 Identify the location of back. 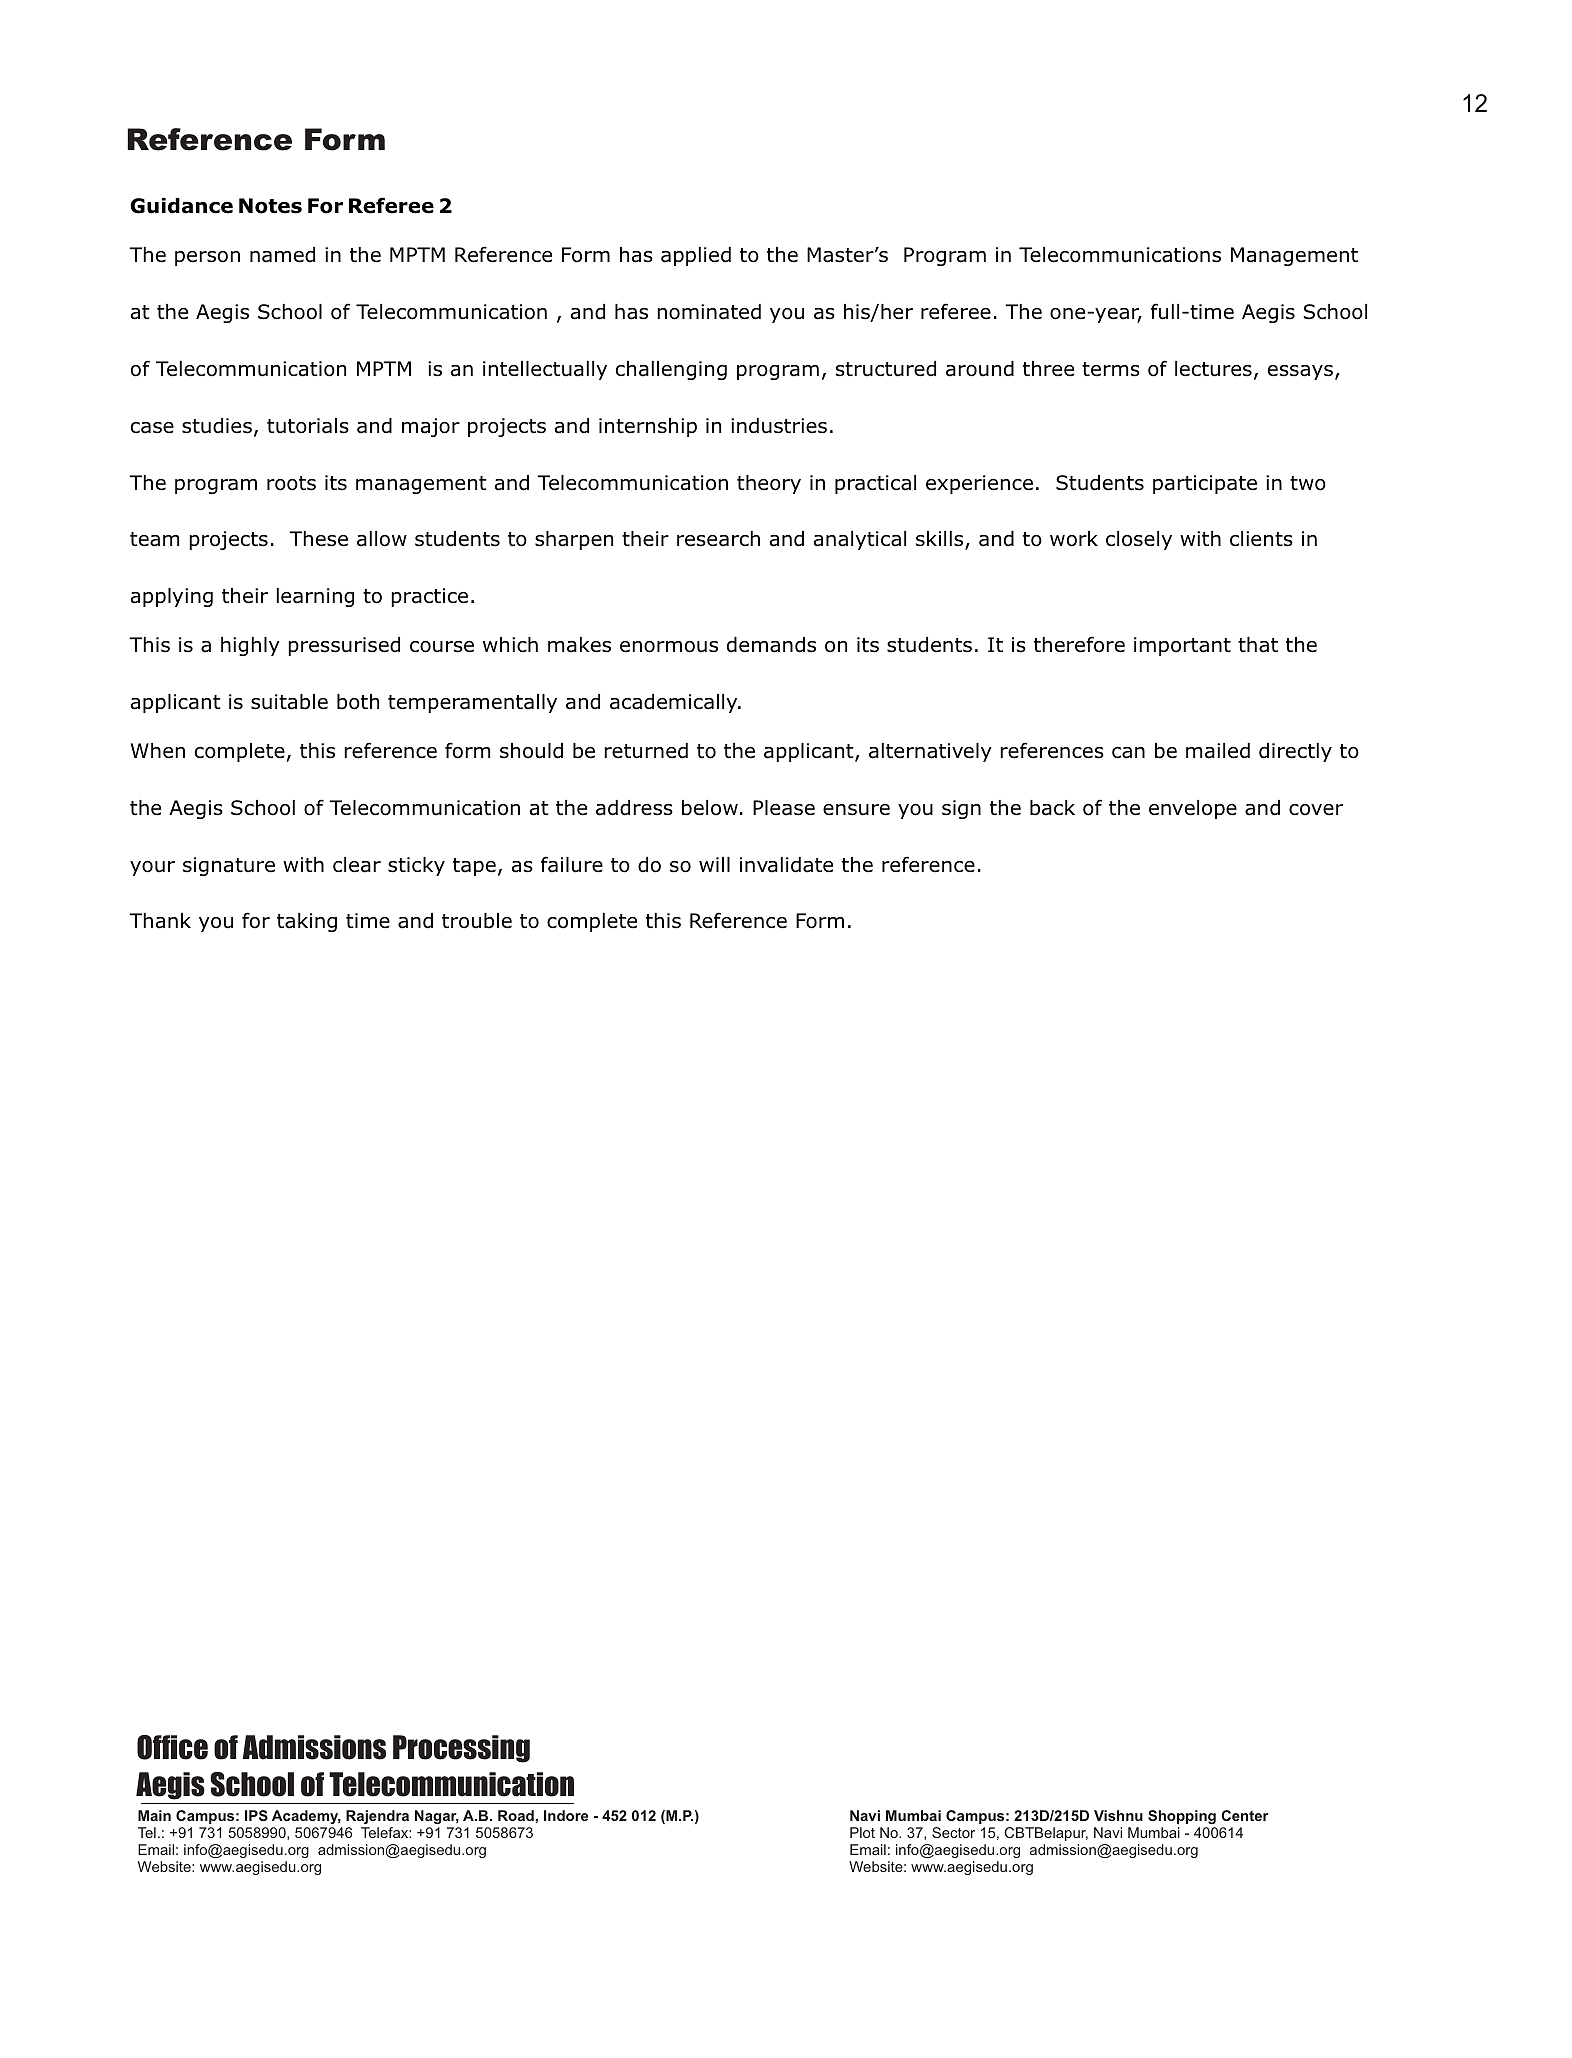
(1052, 808).
